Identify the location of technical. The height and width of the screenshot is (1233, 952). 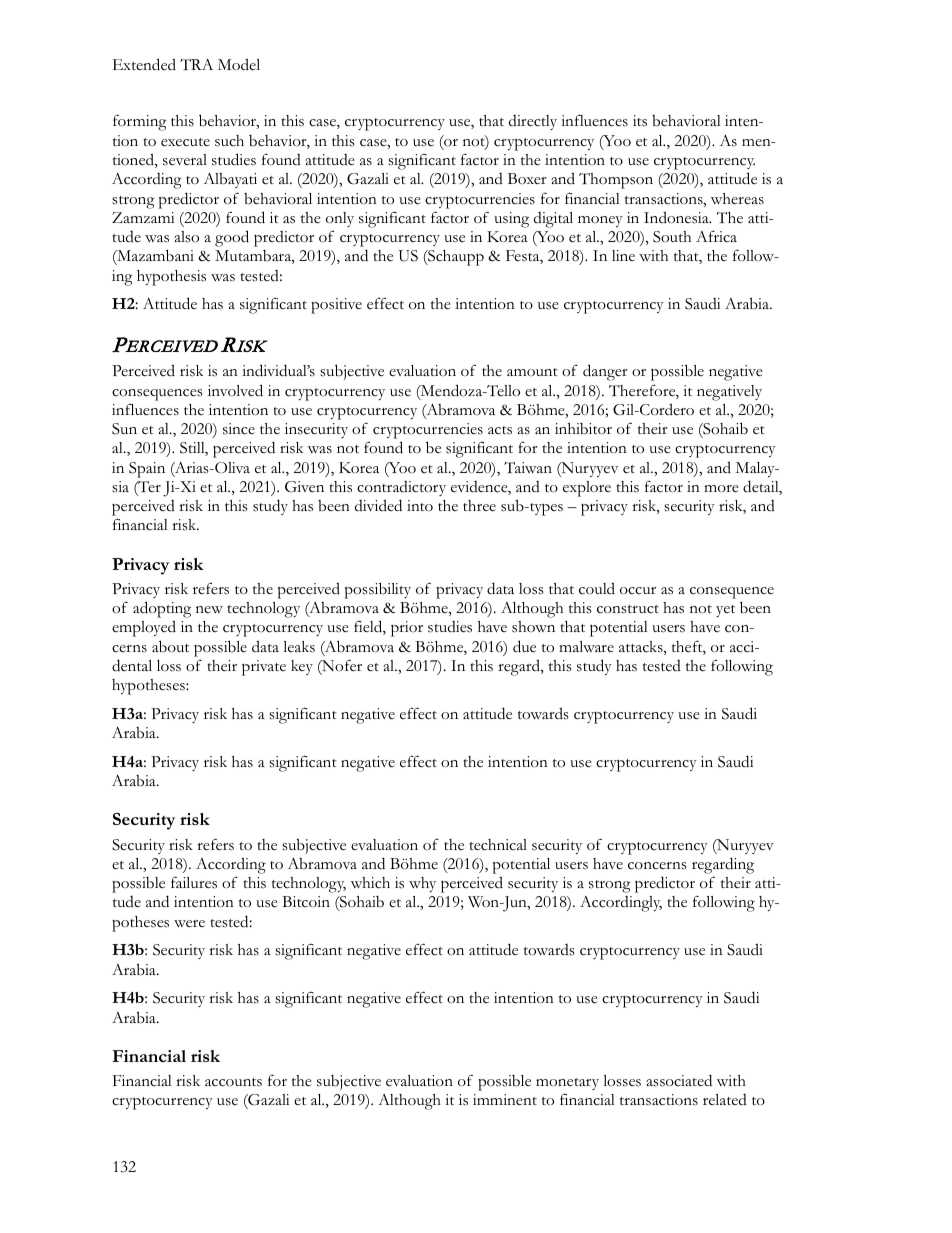
(498, 845).
